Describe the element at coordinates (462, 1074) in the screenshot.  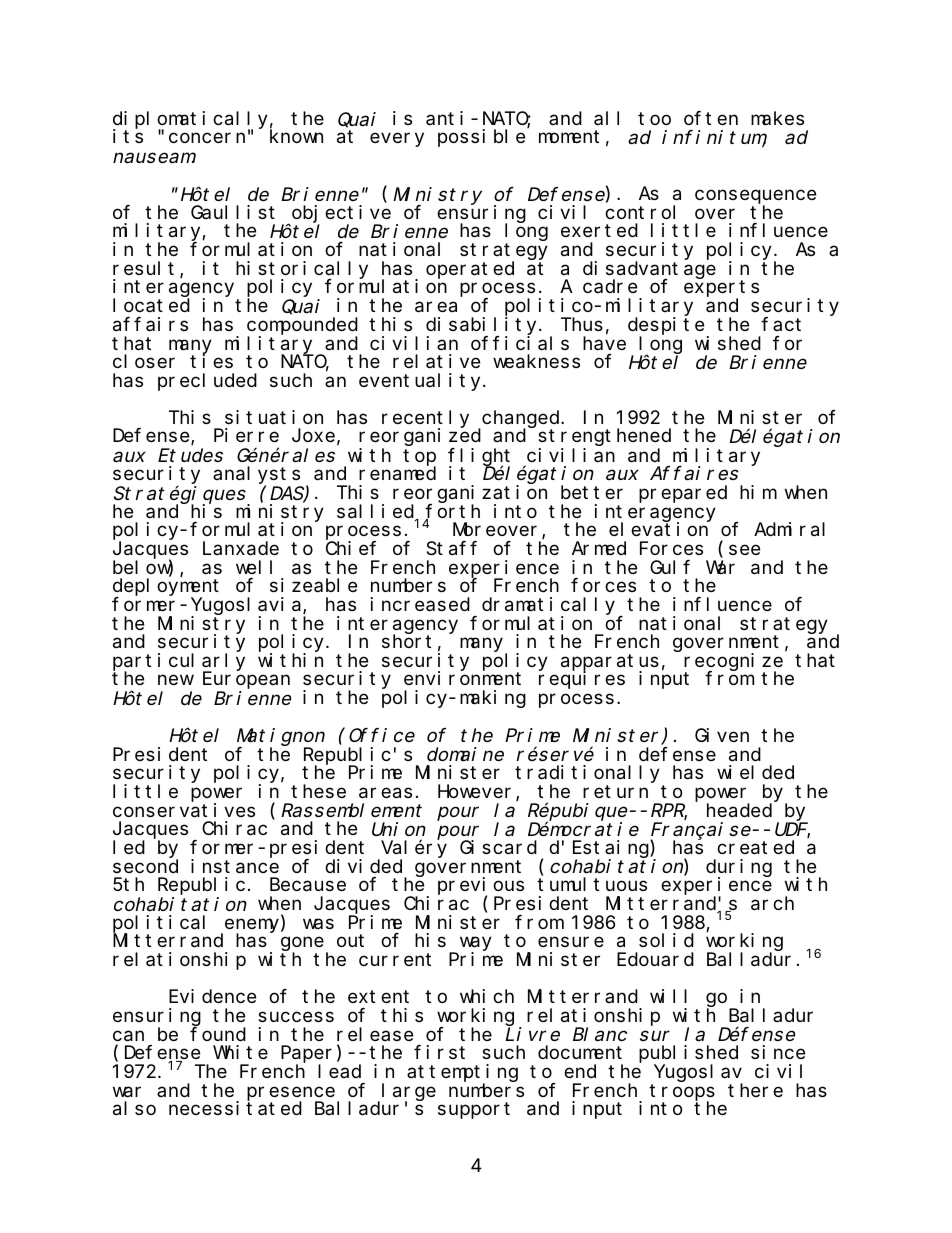
I see `attempting` at that location.
